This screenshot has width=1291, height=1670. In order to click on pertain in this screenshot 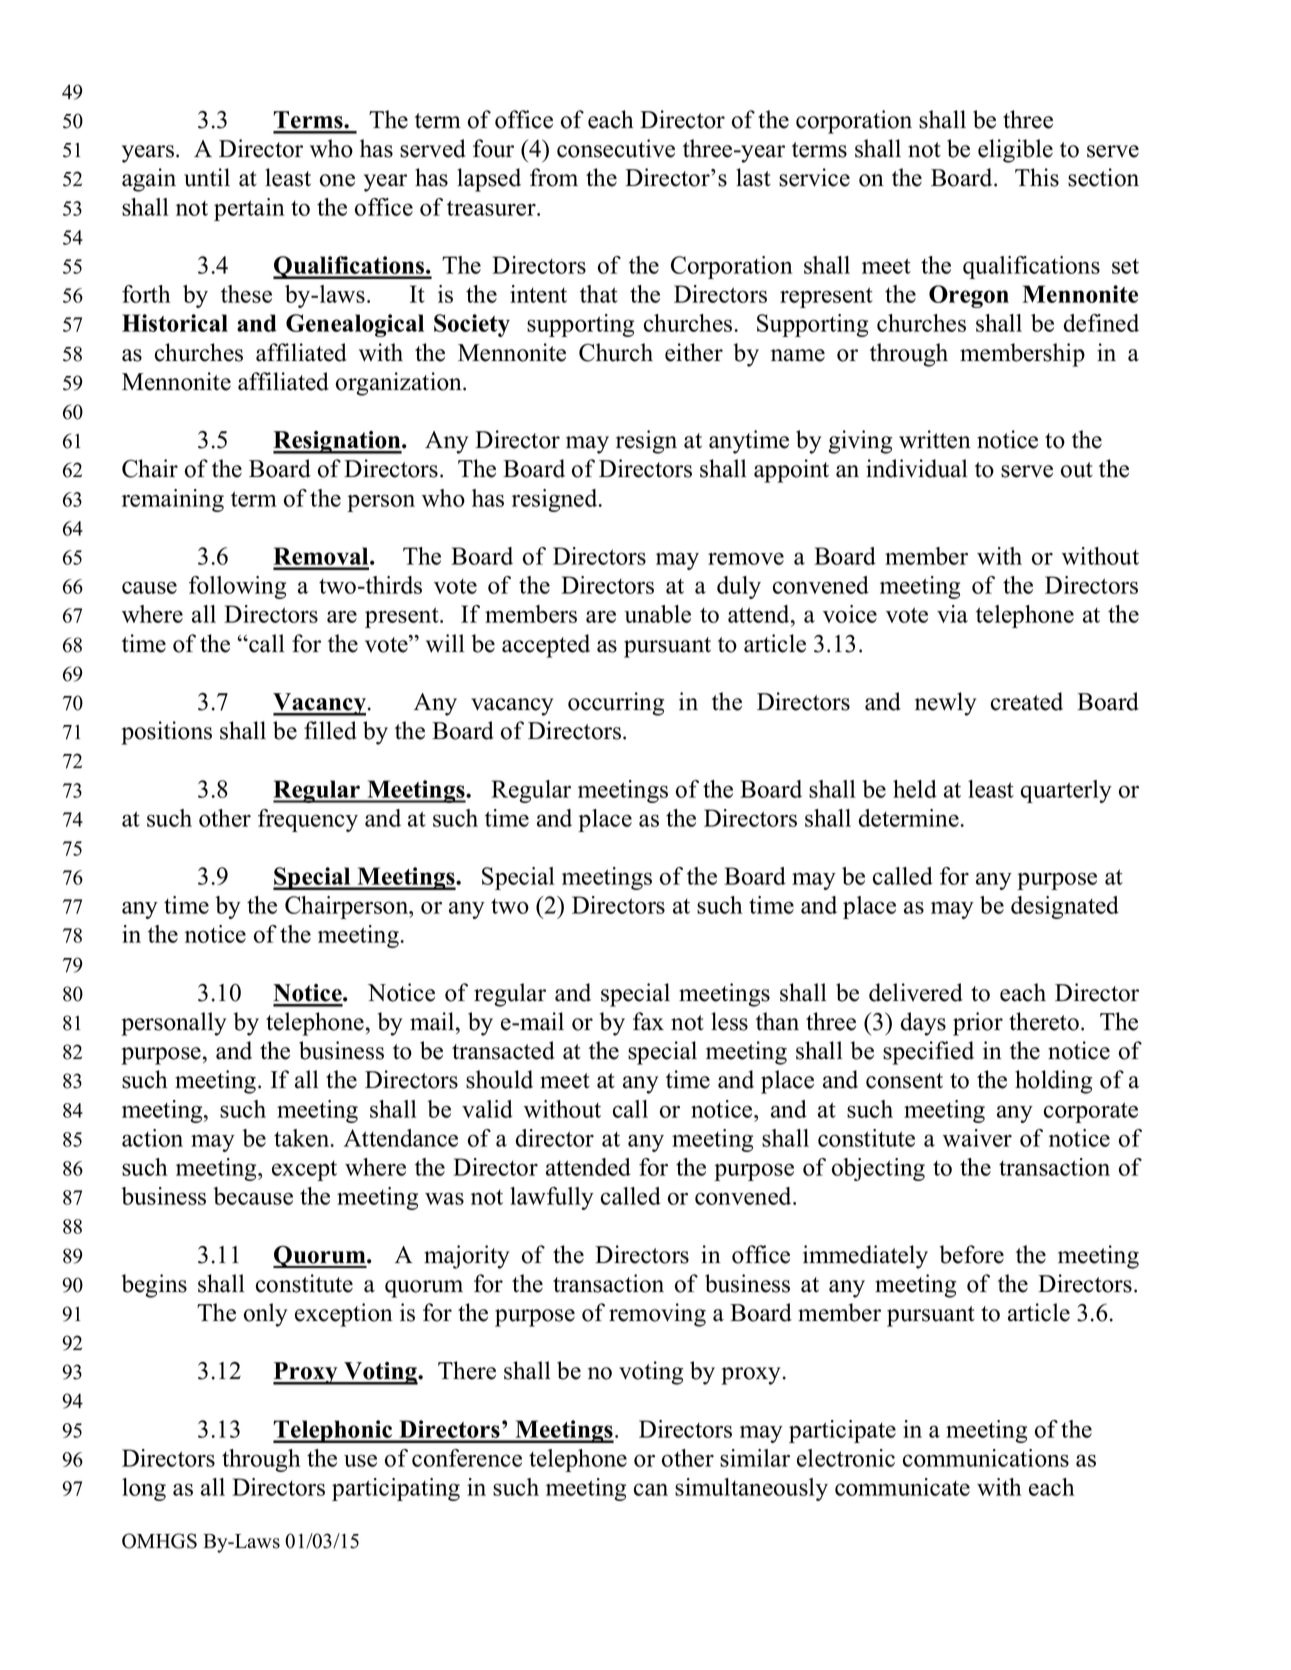, I will do `click(249, 209)`.
